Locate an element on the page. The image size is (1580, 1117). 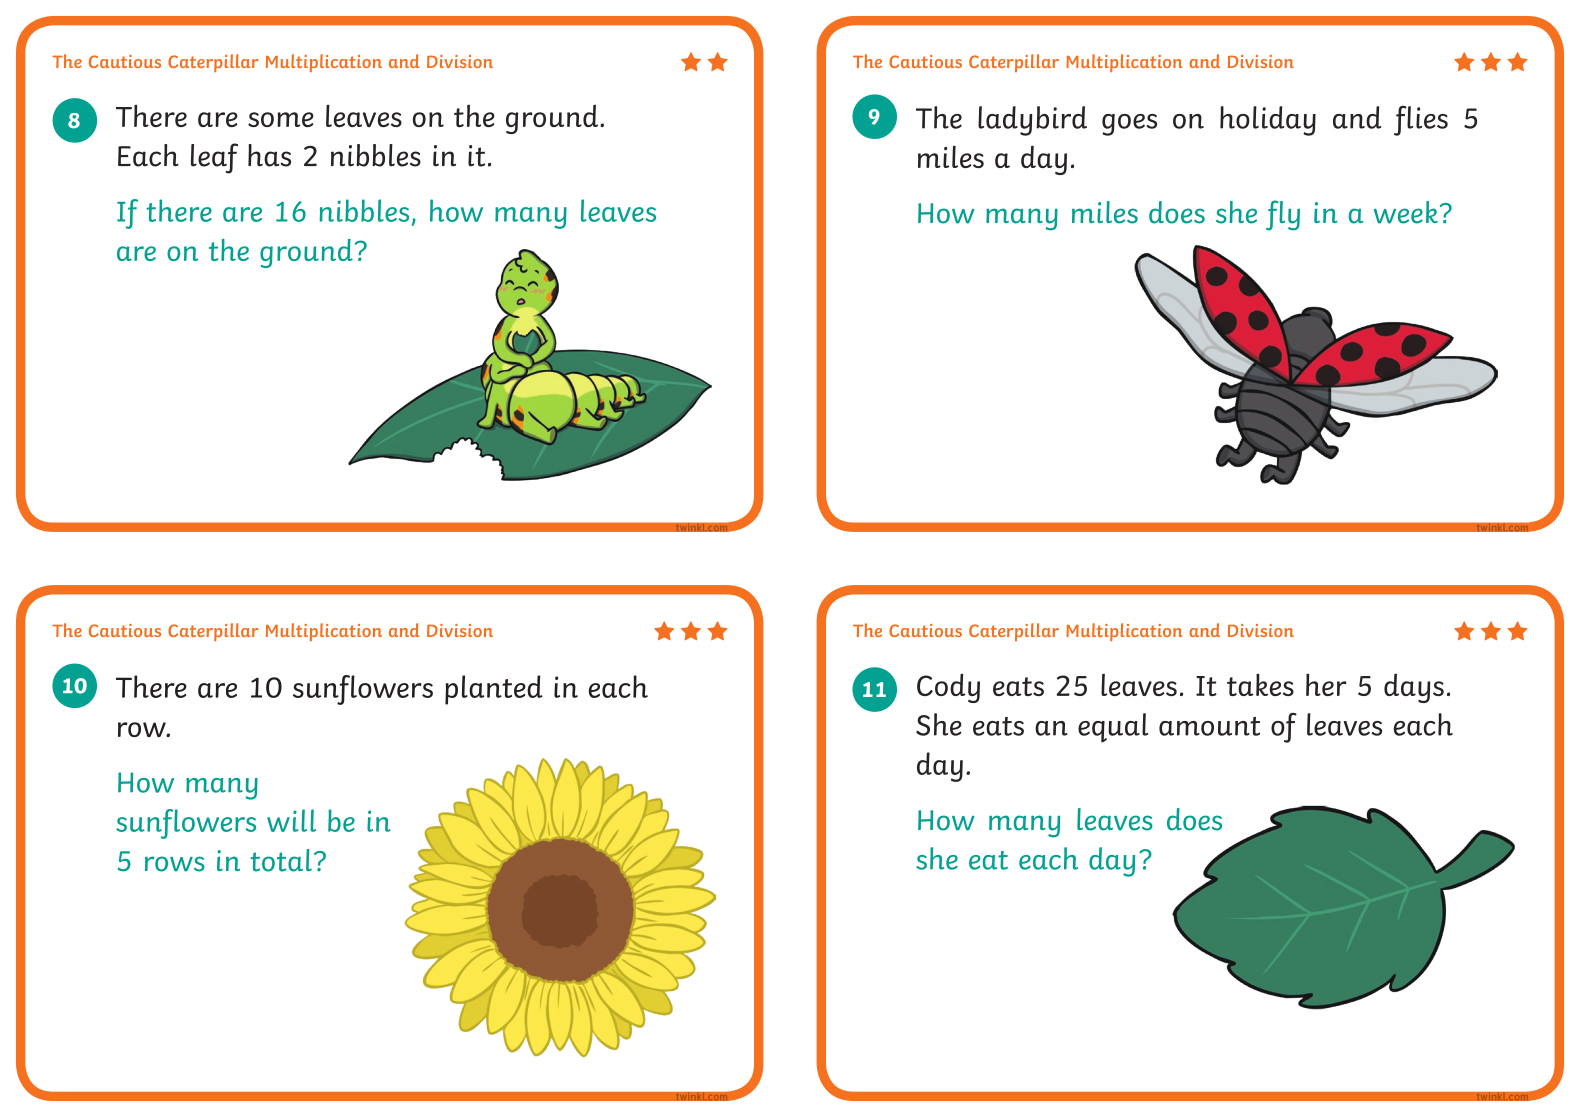
fly is located at coordinates (1283, 215).
